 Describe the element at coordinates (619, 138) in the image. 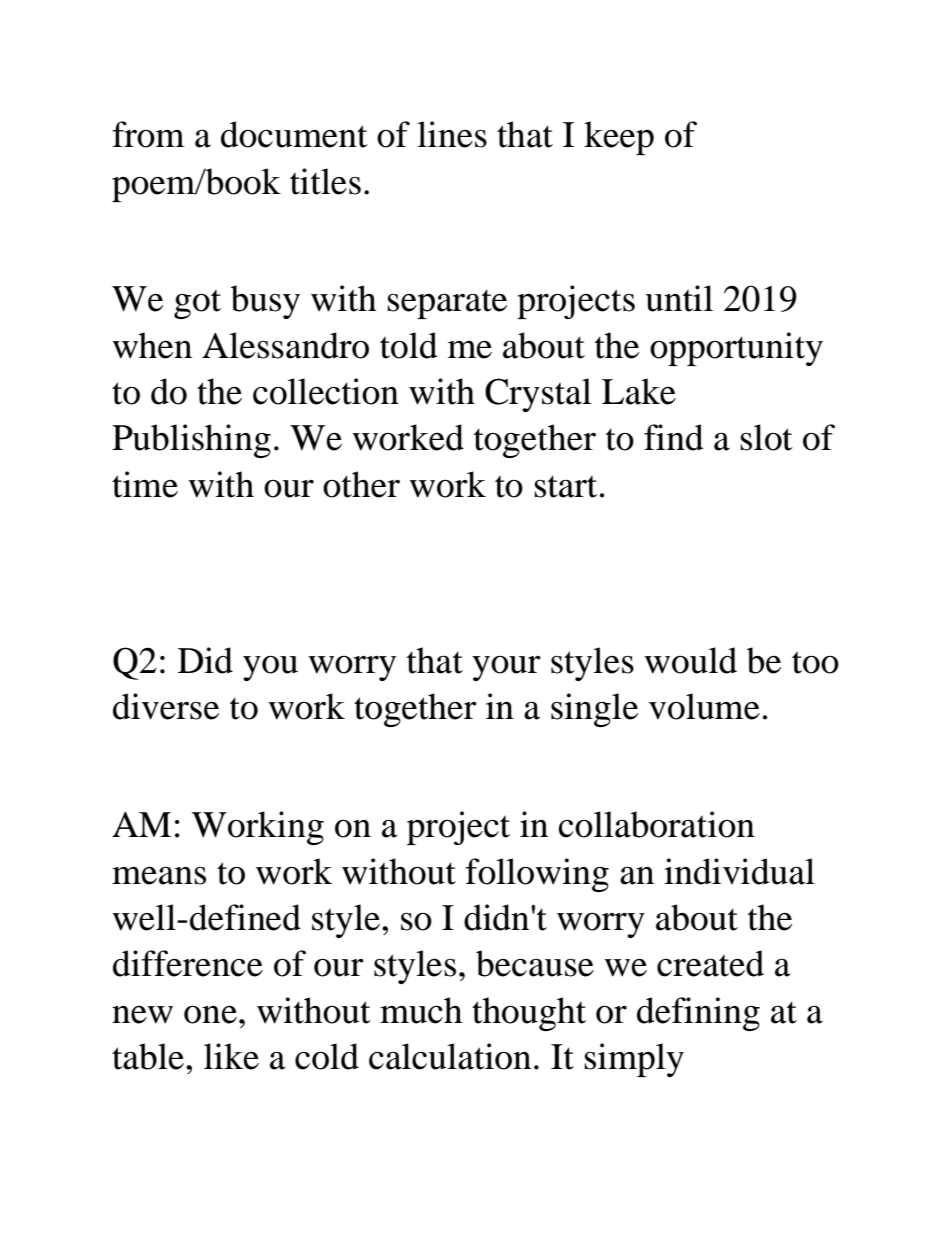

I see `keep` at that location.
